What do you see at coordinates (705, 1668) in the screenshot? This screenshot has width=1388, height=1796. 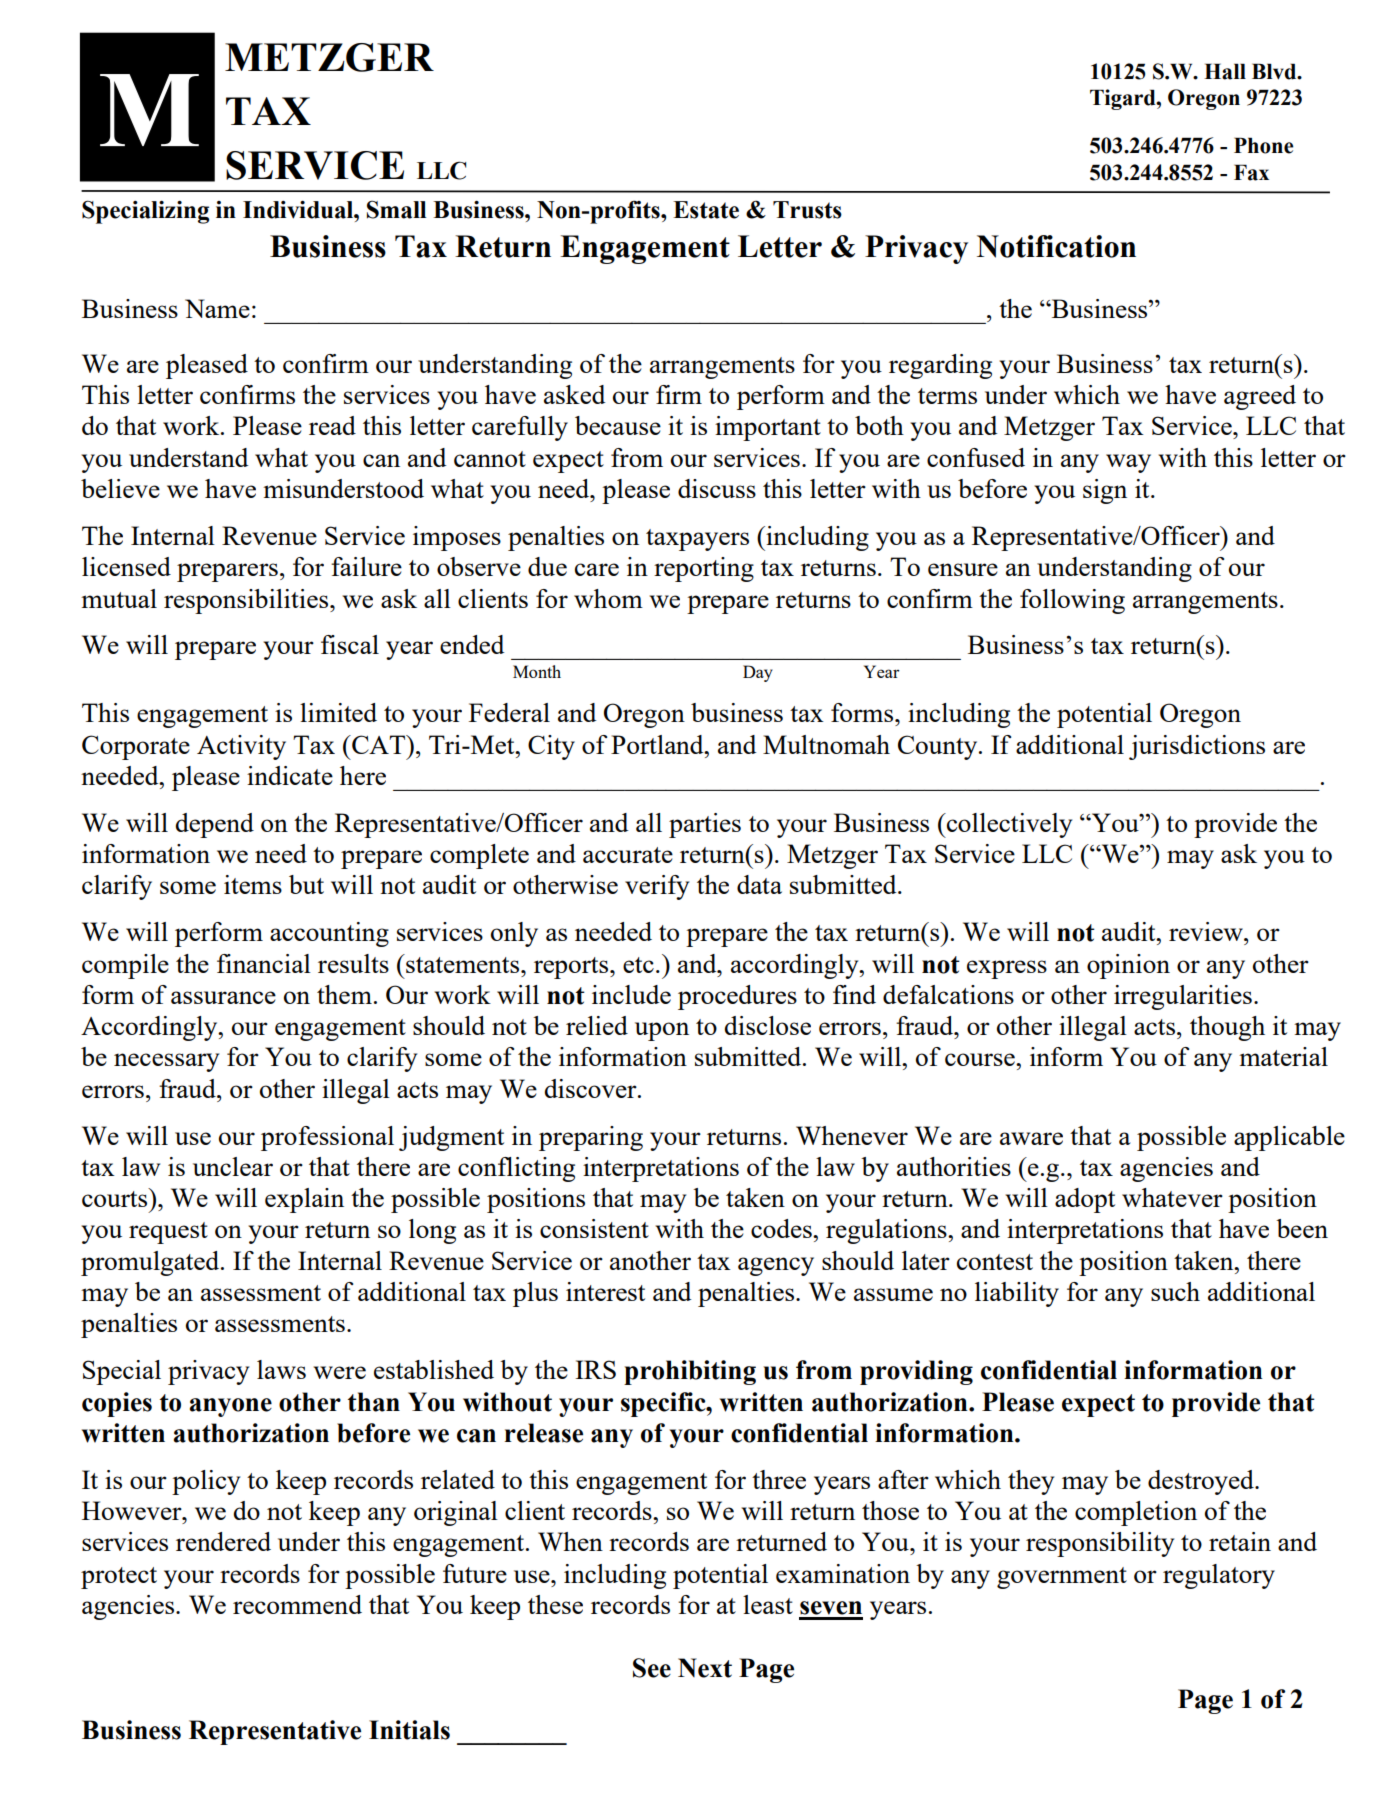 I see `Next` at bounding box center [705, 1668].
